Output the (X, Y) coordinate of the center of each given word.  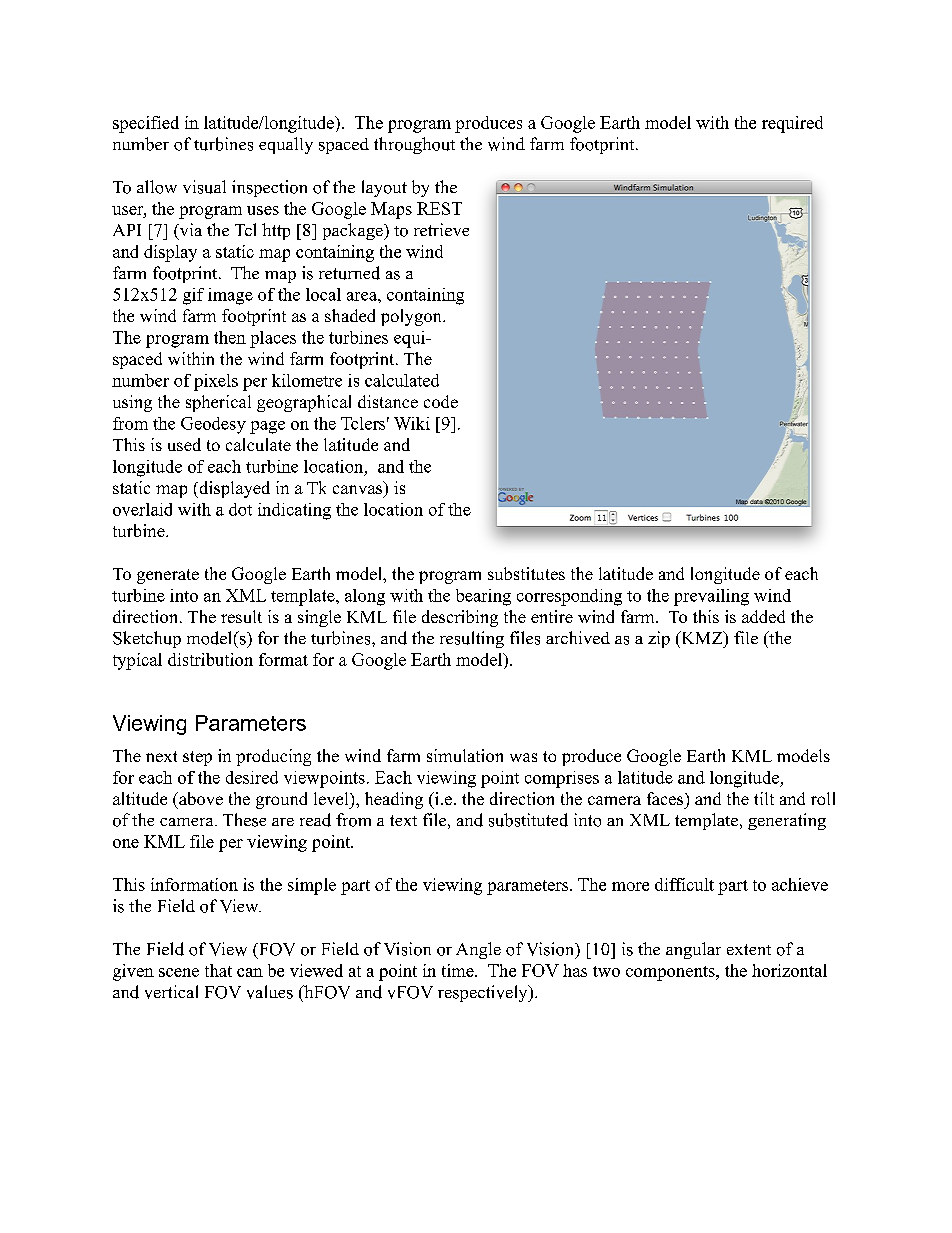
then (230, 337)
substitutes (526, 573)
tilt (764, 798)
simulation (465, 755)
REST (439, 208)
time (459, 970)
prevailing (711, 597)
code (441, 401)
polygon (412, 317)
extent (749, 949)
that (218, 970)
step (197, 758)
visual (204, 187)
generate (168, 576)
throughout (414, 145)
